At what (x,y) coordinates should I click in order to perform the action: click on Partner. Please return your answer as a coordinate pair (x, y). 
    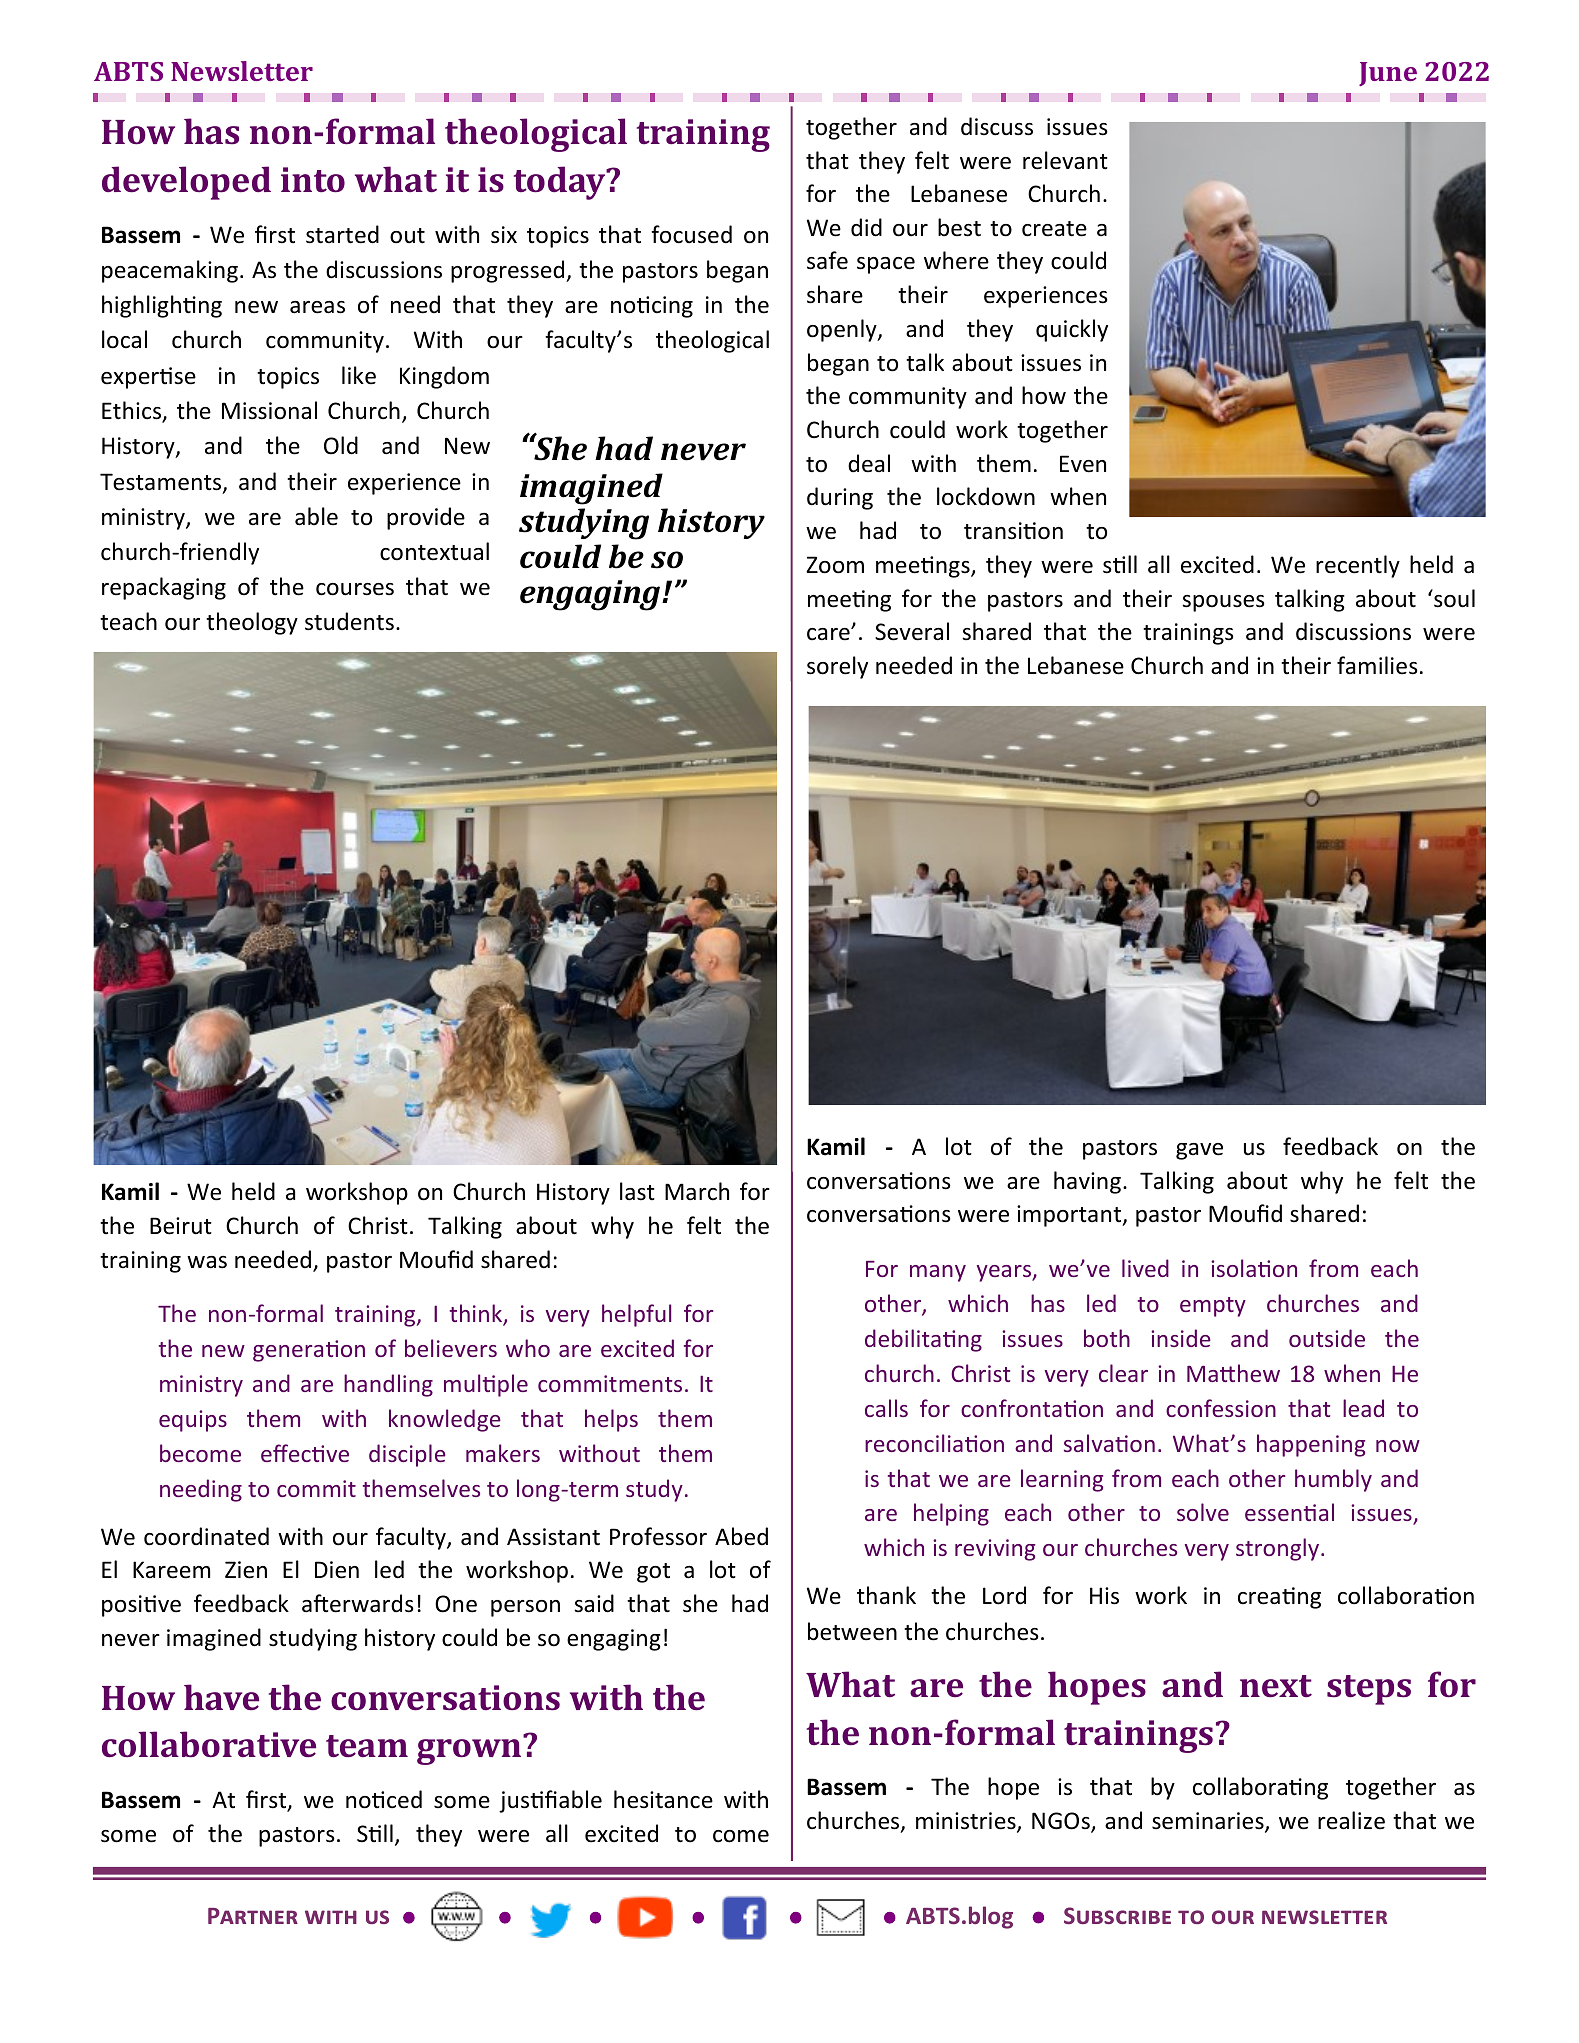
    Looking at the image, I should click on (253, 1916).
